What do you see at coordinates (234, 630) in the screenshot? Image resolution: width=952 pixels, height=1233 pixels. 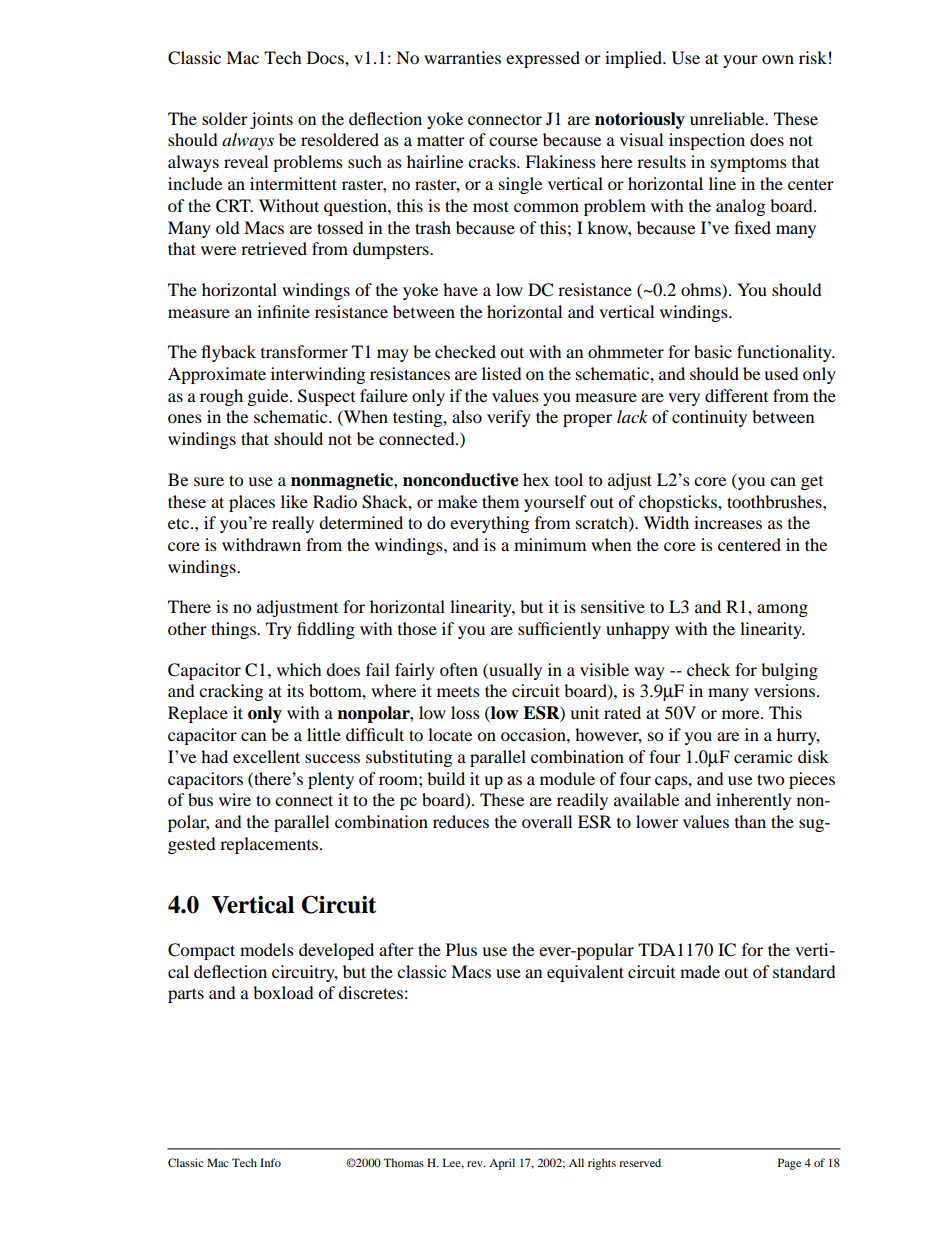 I see `things` at bounding box center [234, 630].
